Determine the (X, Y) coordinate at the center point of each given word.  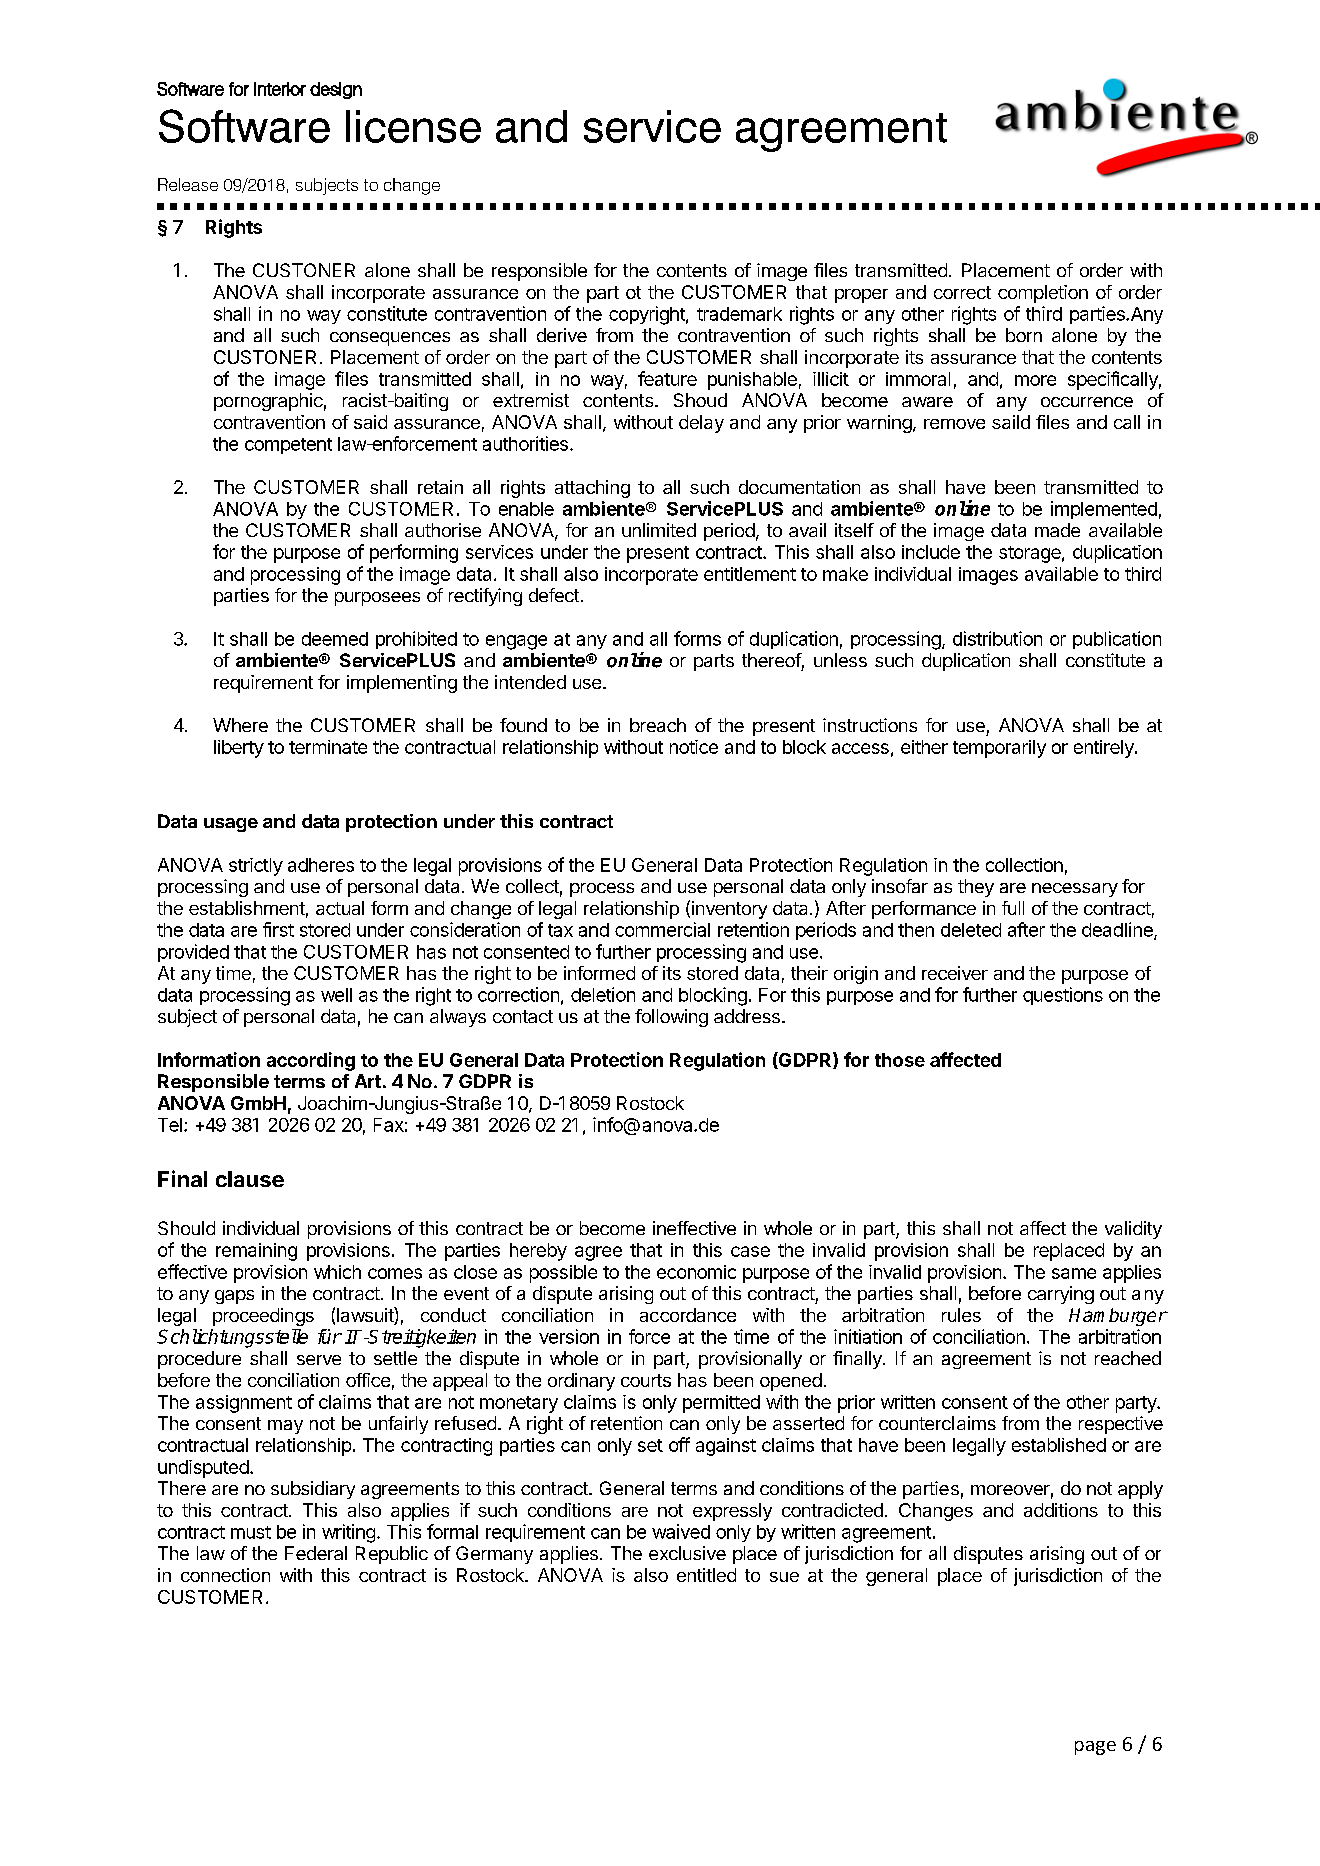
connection (225, 1575)
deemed (335, 639)
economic (696, 1272)
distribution (997, 638)
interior (280, 89)
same (1074, 1273)
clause (250, 1179)
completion (1043, 294)
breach (658, 725)
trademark (739, 314)
